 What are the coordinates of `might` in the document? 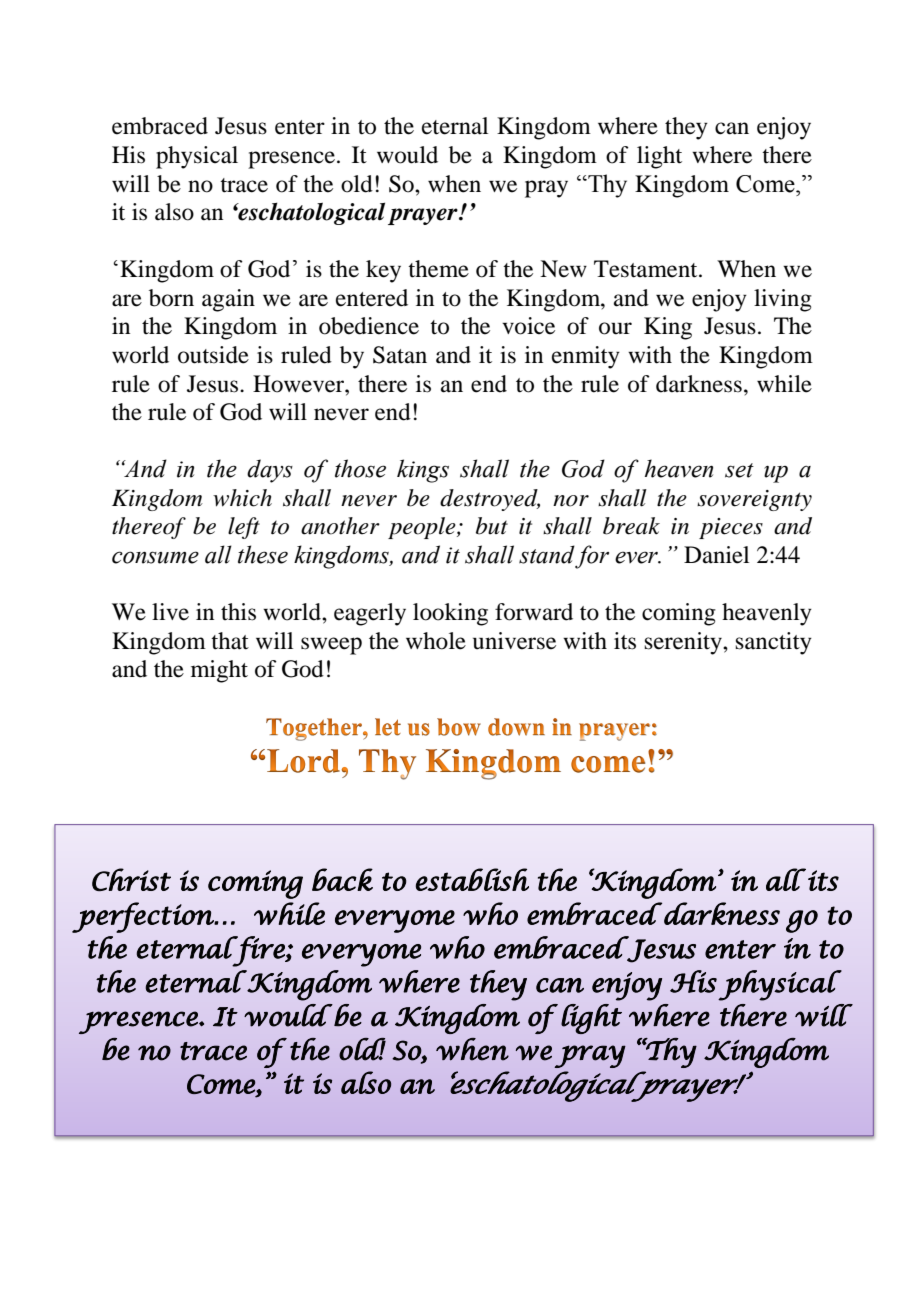 It's located at (219, 671).
